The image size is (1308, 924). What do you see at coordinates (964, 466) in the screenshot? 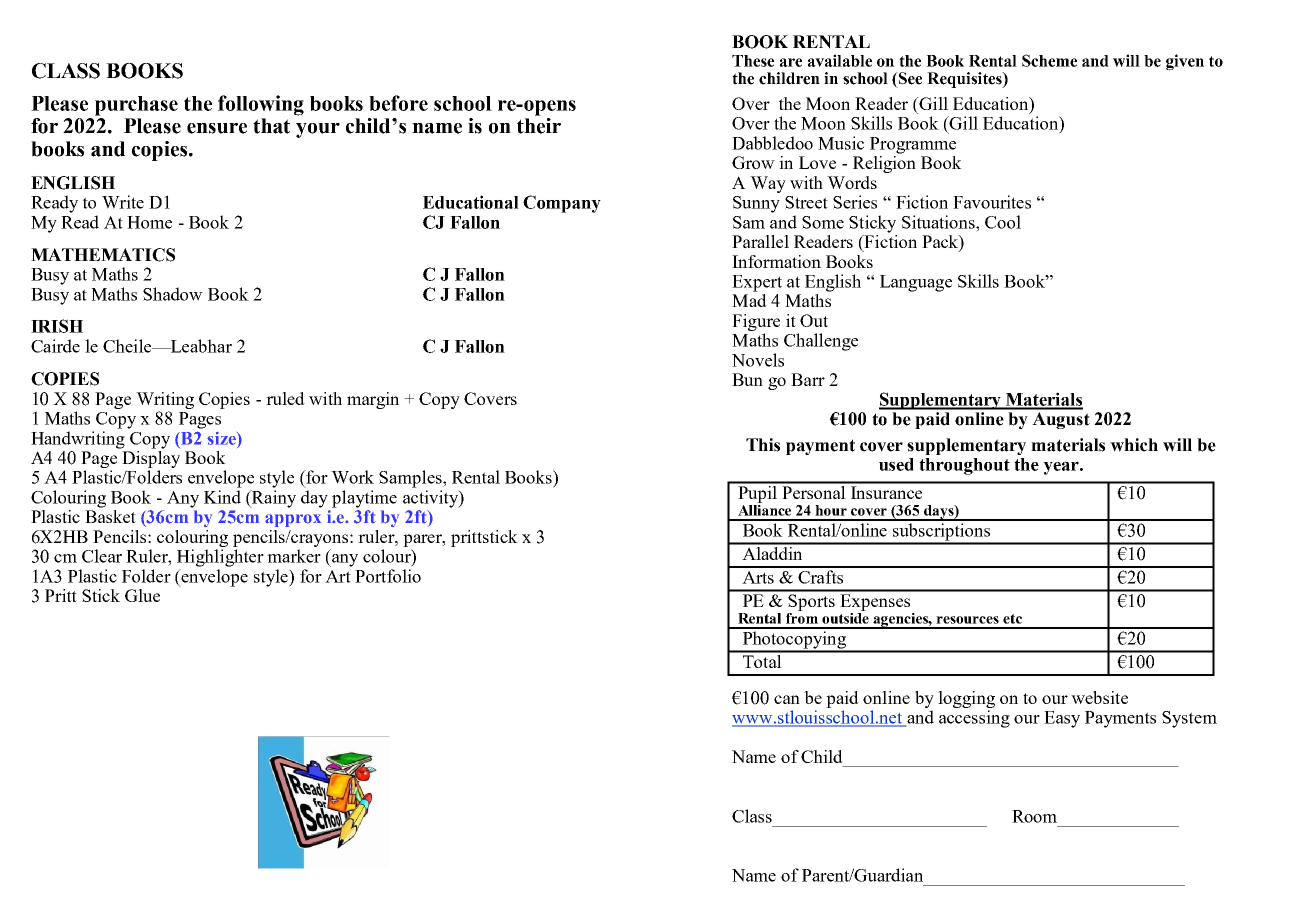
I see `throughout` at bounding box center [964, 466].
